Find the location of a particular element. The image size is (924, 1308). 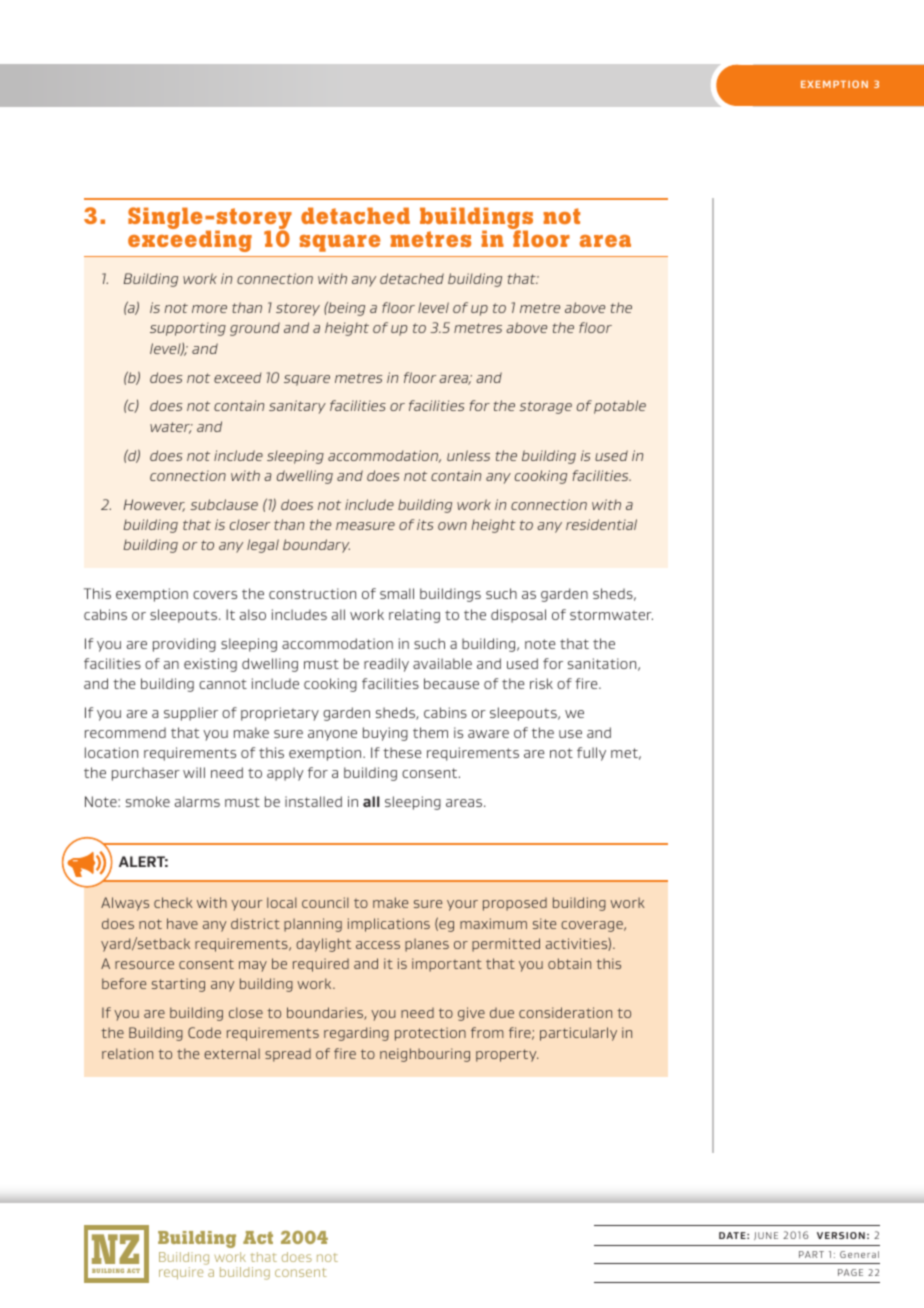

small is located at coordinates (397, 593).
